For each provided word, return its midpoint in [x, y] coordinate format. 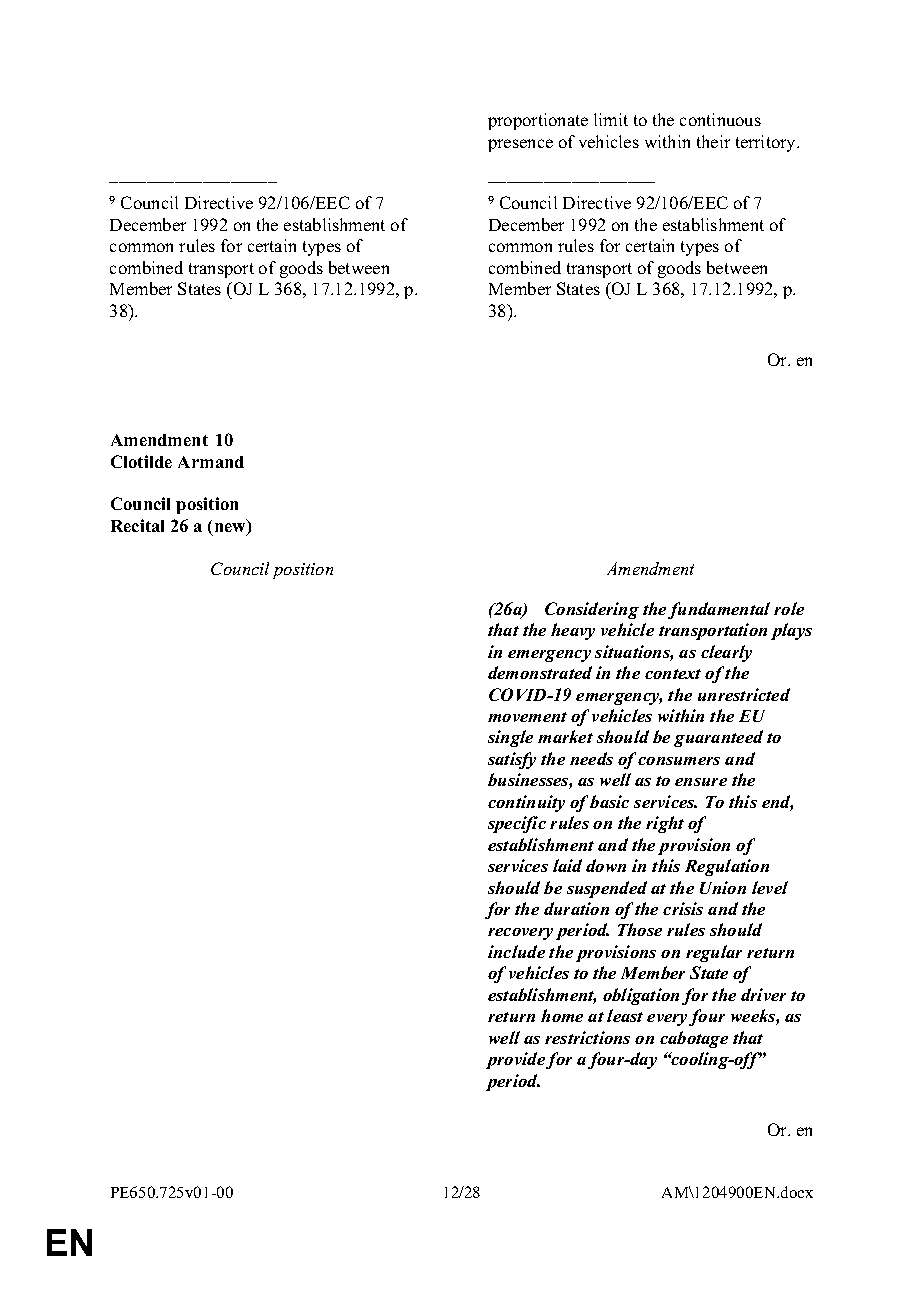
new [231, 529]
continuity [526, 803]
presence [520, 145]
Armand [211, 462]
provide [516, 1060]
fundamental [719, 610]
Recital [137, 525]
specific [517, 824]
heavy [573, 631]
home [562, 1015]
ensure [701, 782]
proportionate [538, 121]
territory [767, 143]
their [713, 141]
